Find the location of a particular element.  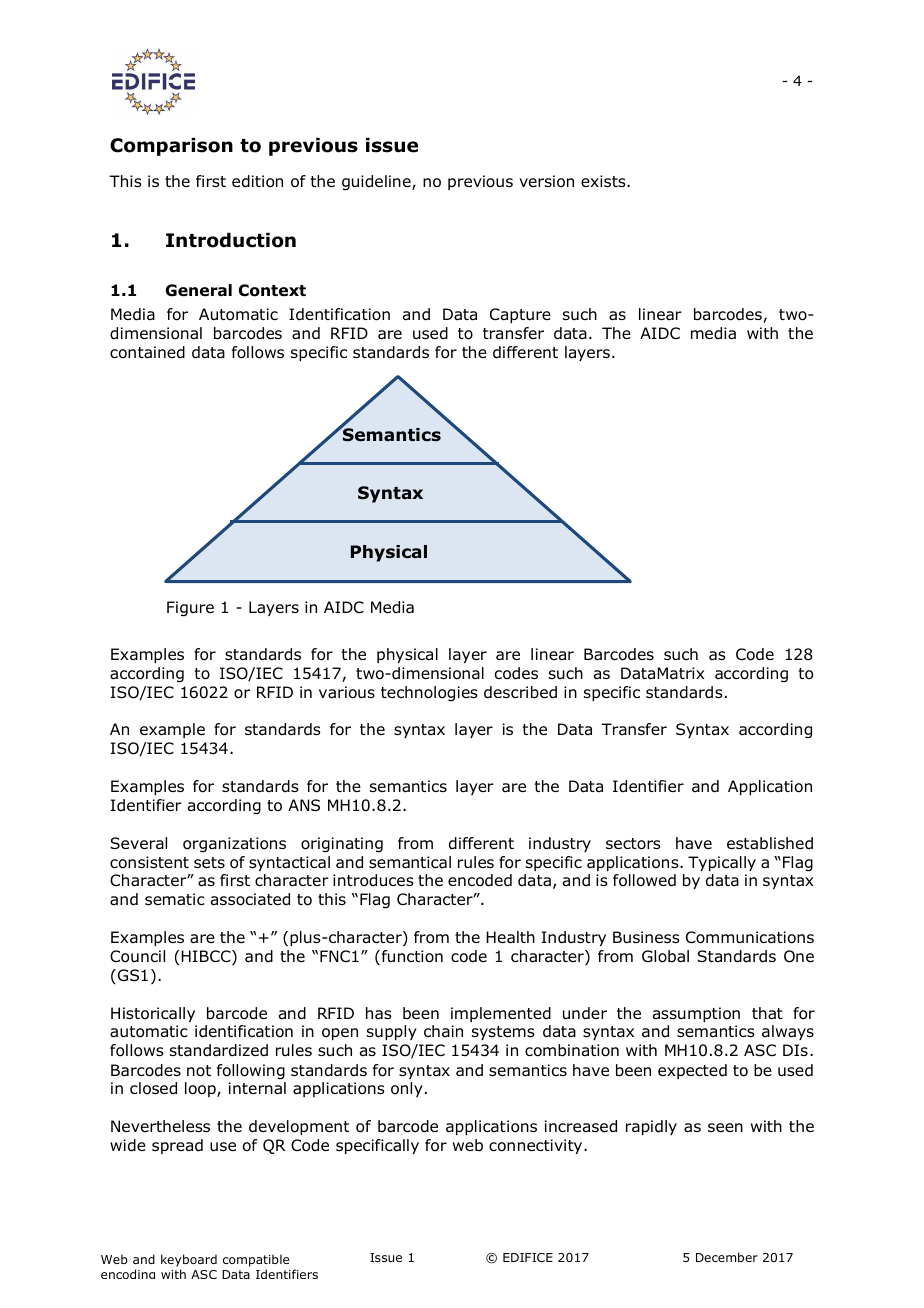

described is located at coordinates (520, 692).
